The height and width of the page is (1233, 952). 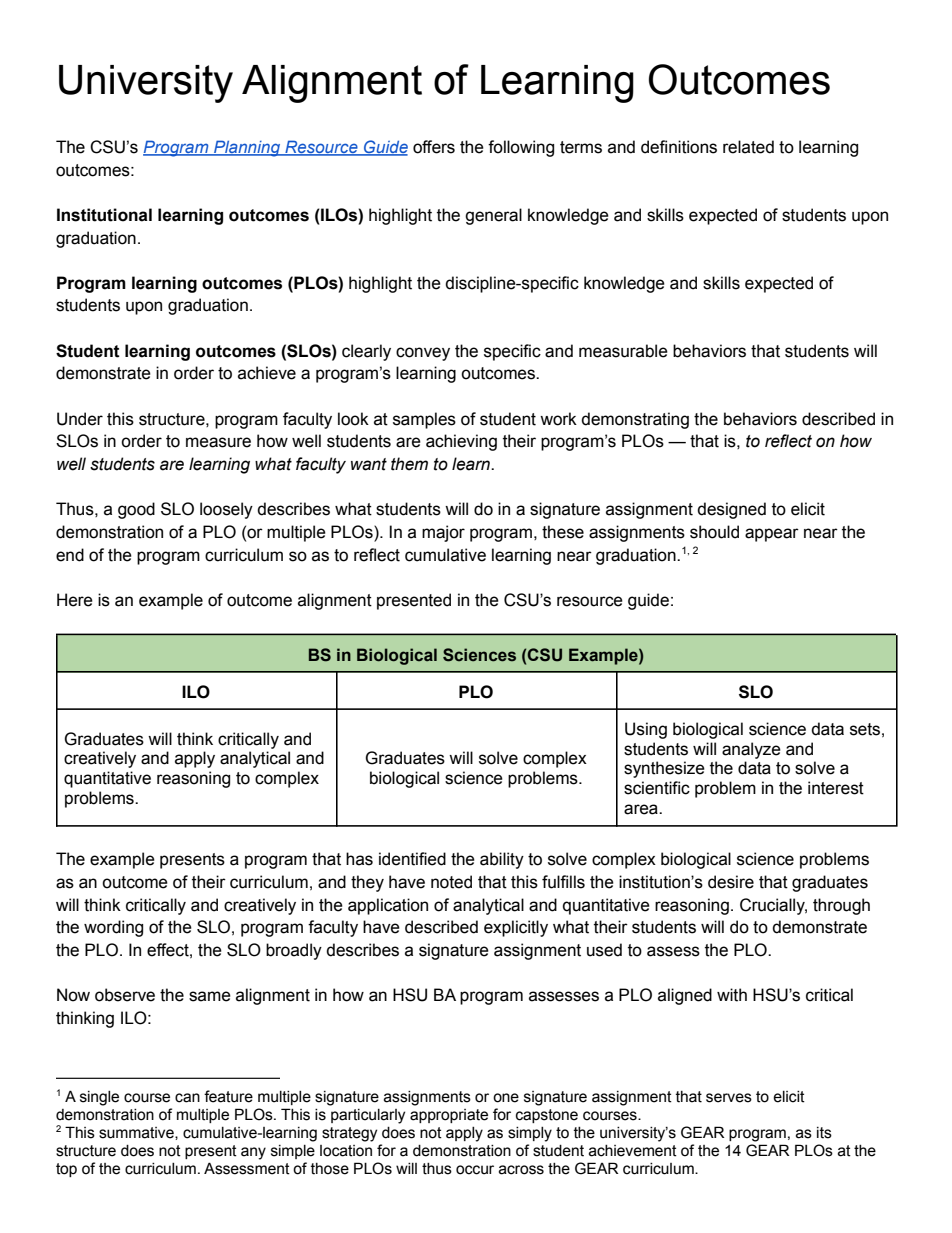 What do you see at coordinates (748, 147) in the page?
I see `related` at bounding box center [748, 147].
